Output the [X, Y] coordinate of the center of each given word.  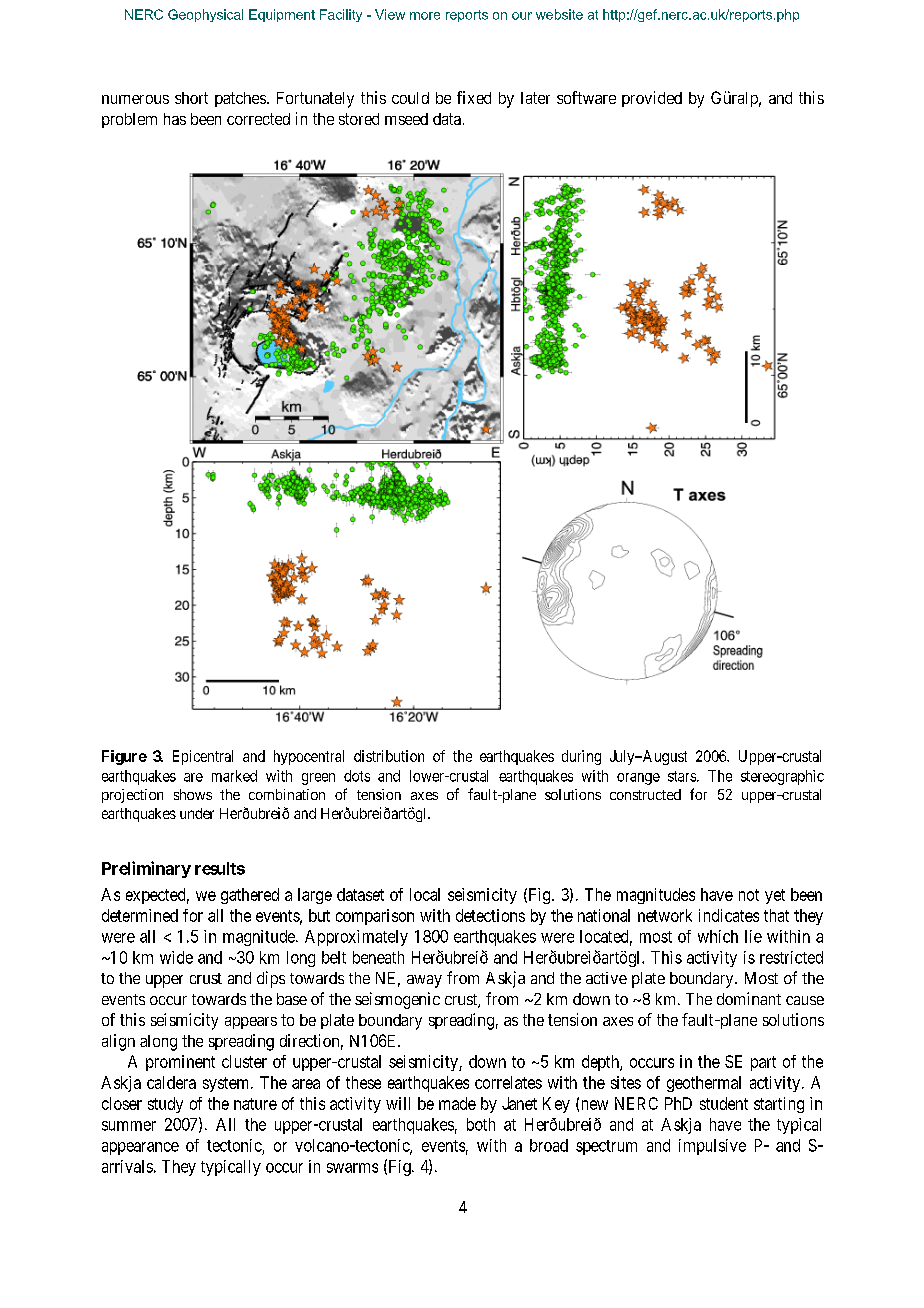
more [425, 16]
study [165, 1105]
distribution [389, 756]
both [481, 1124]
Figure [124, 757]
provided [652, 99]
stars [683, 776]
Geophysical [205, 15]
